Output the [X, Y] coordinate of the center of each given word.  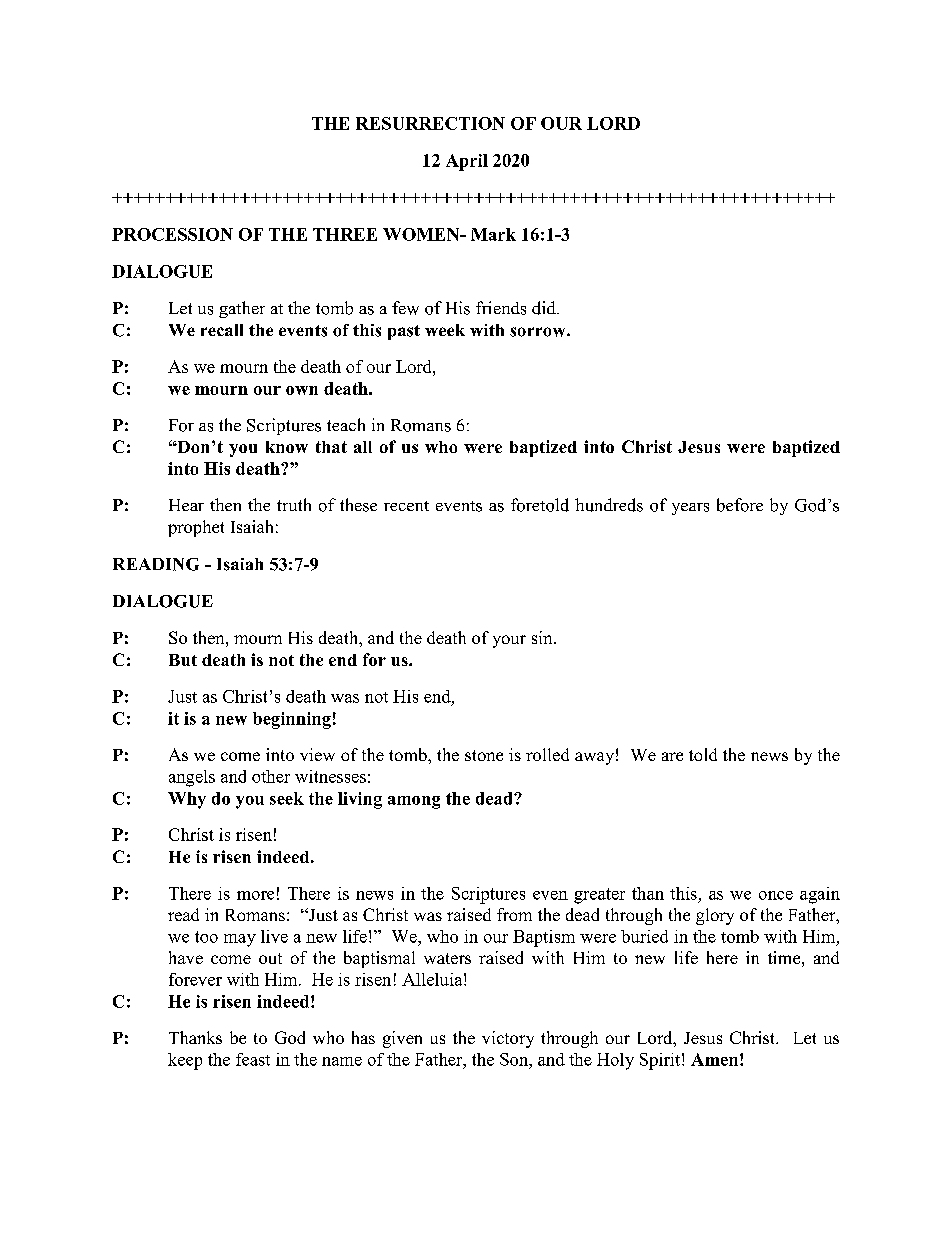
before [740, 505]
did [545, 308]
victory [508, 1039]
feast [253, 1059]
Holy [615, 1061]
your [509, 641]
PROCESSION [172, 234]
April [467, 162]
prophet [196, 528]
